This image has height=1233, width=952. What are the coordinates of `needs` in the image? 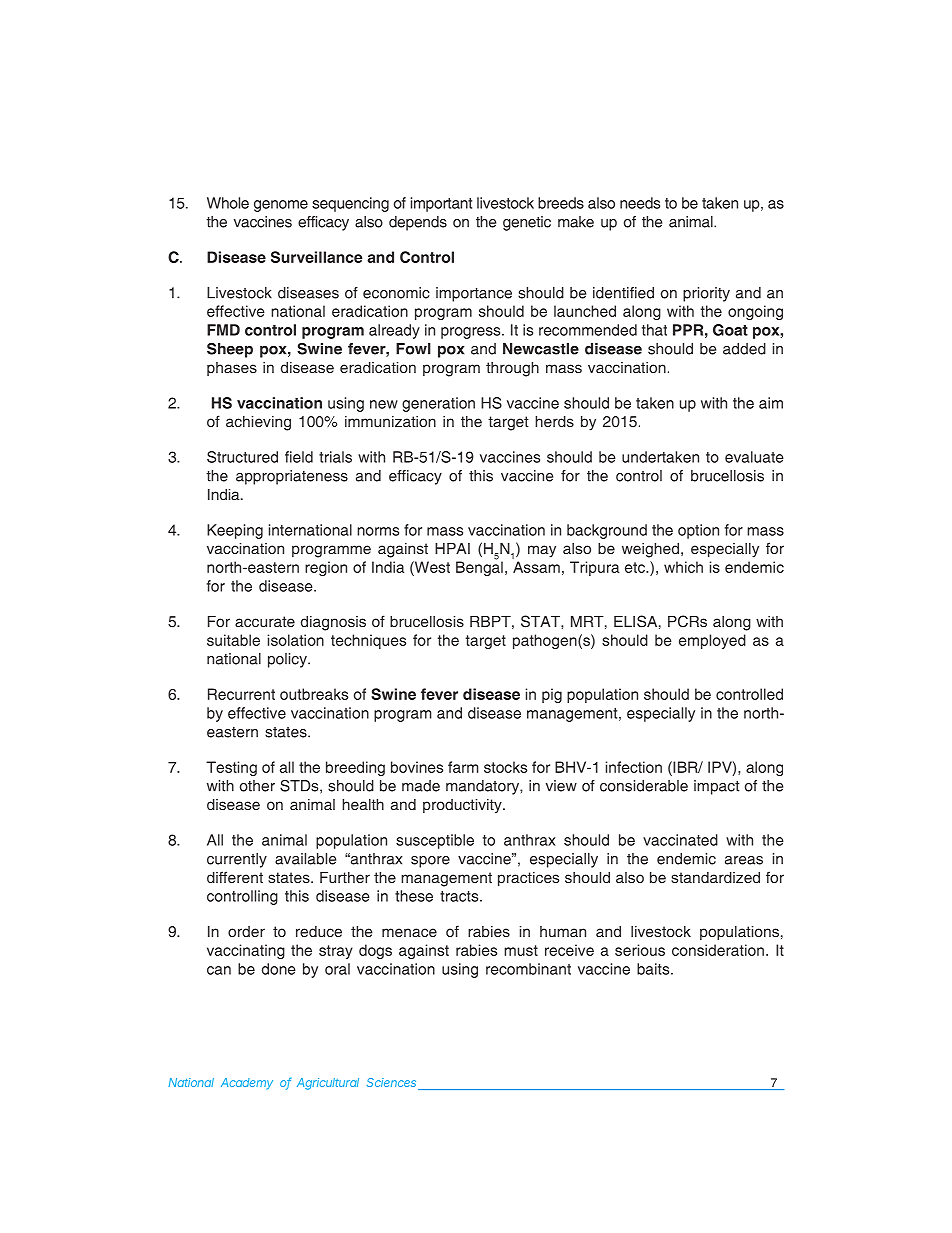 It's located at (640, 203).
